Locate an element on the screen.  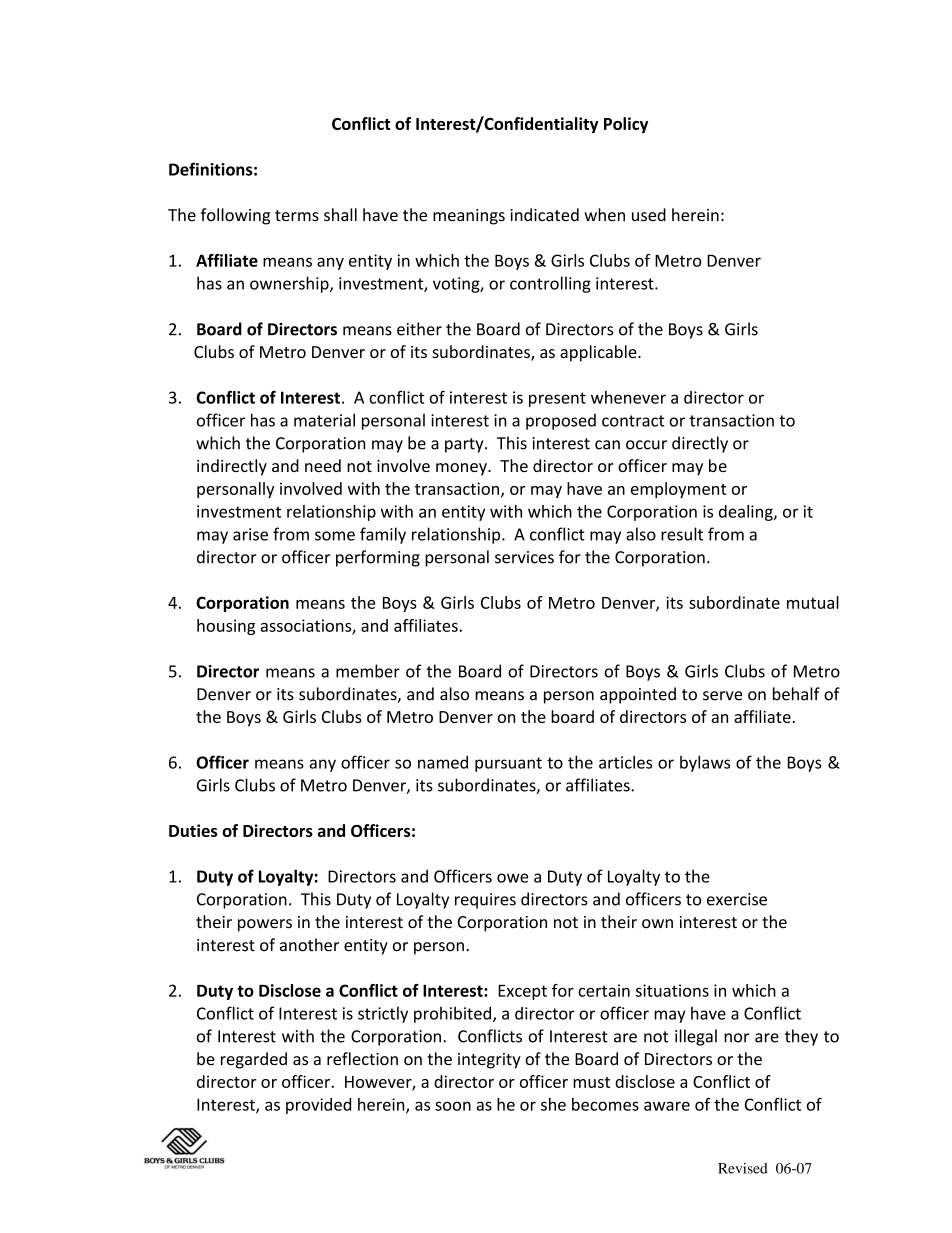
meanings is located at coordinates (469, 217).
